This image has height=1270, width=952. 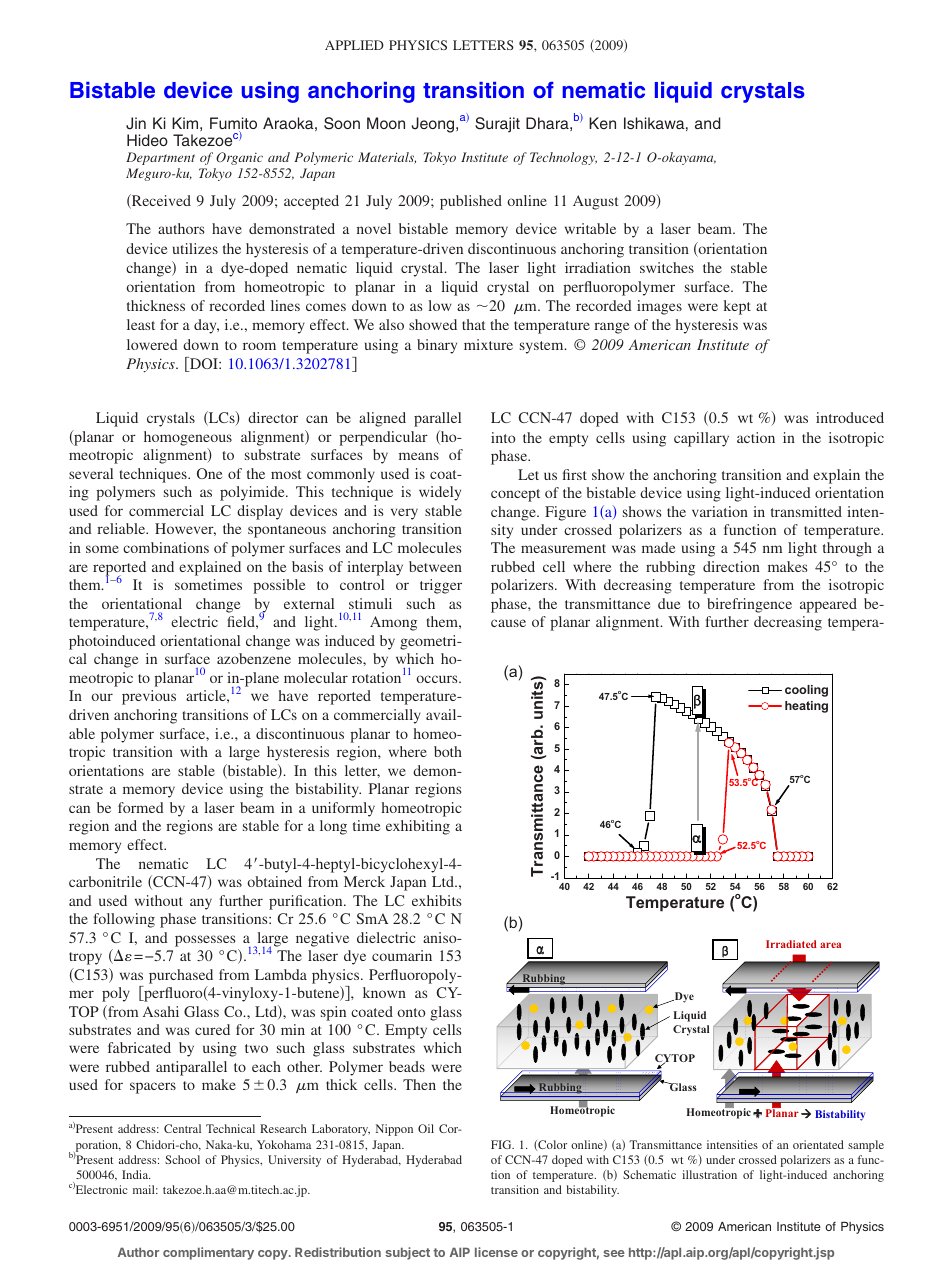 What do you see at coordinates (866, 1146) in the image?
I see `sample` at bounding box center [866, 1146].
